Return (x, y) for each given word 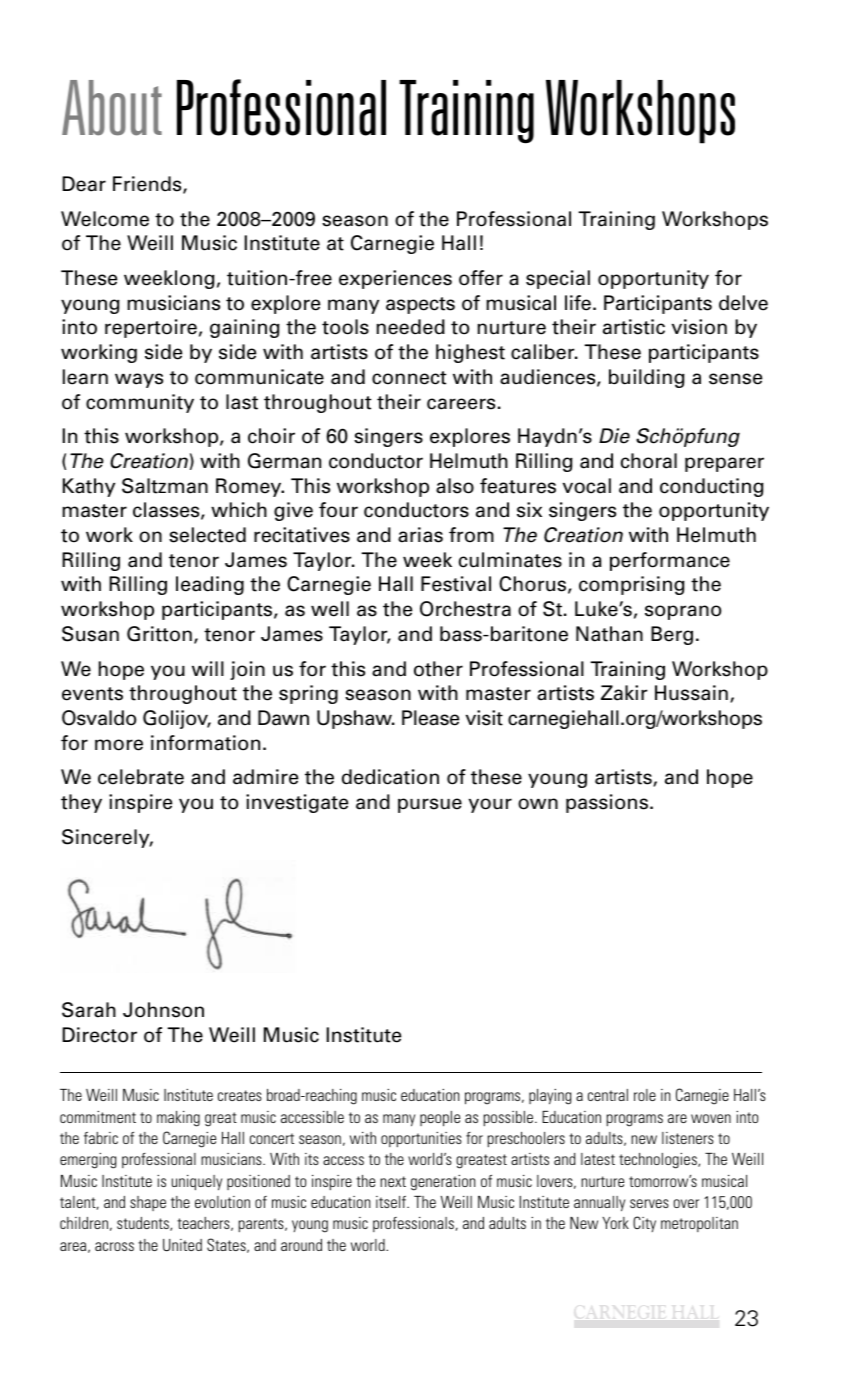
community (140, 403)
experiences (395, 279)
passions (607, 803)
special (558, 279)
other (438, 669)
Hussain (691, 693)
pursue (430, 805)
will (208, 668)
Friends (148, 185)
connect (409, 378)
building (647, 378)
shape (148, 1203)
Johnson (163, 1010)
